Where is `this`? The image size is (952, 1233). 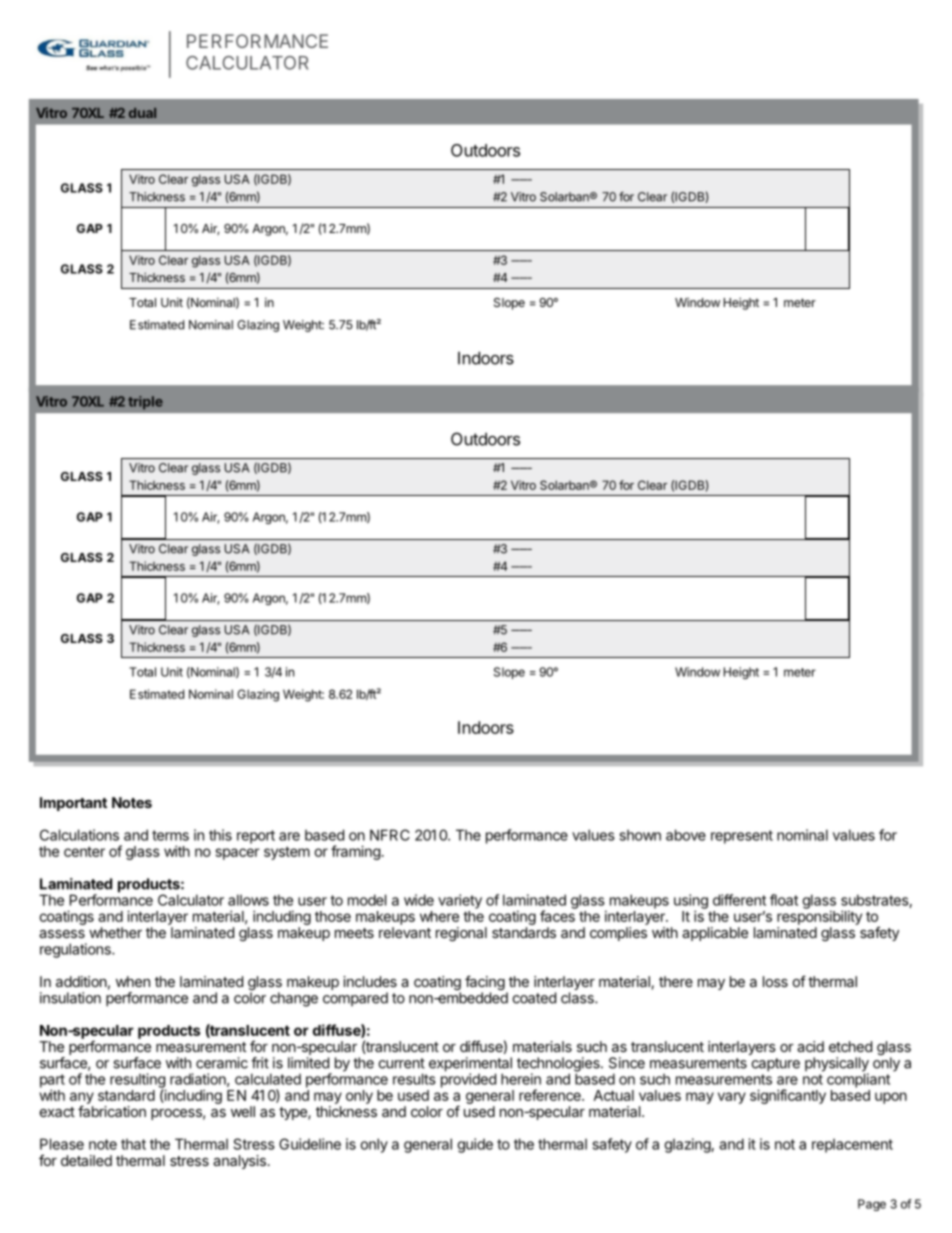
this is located at coordinates (220, 835).
